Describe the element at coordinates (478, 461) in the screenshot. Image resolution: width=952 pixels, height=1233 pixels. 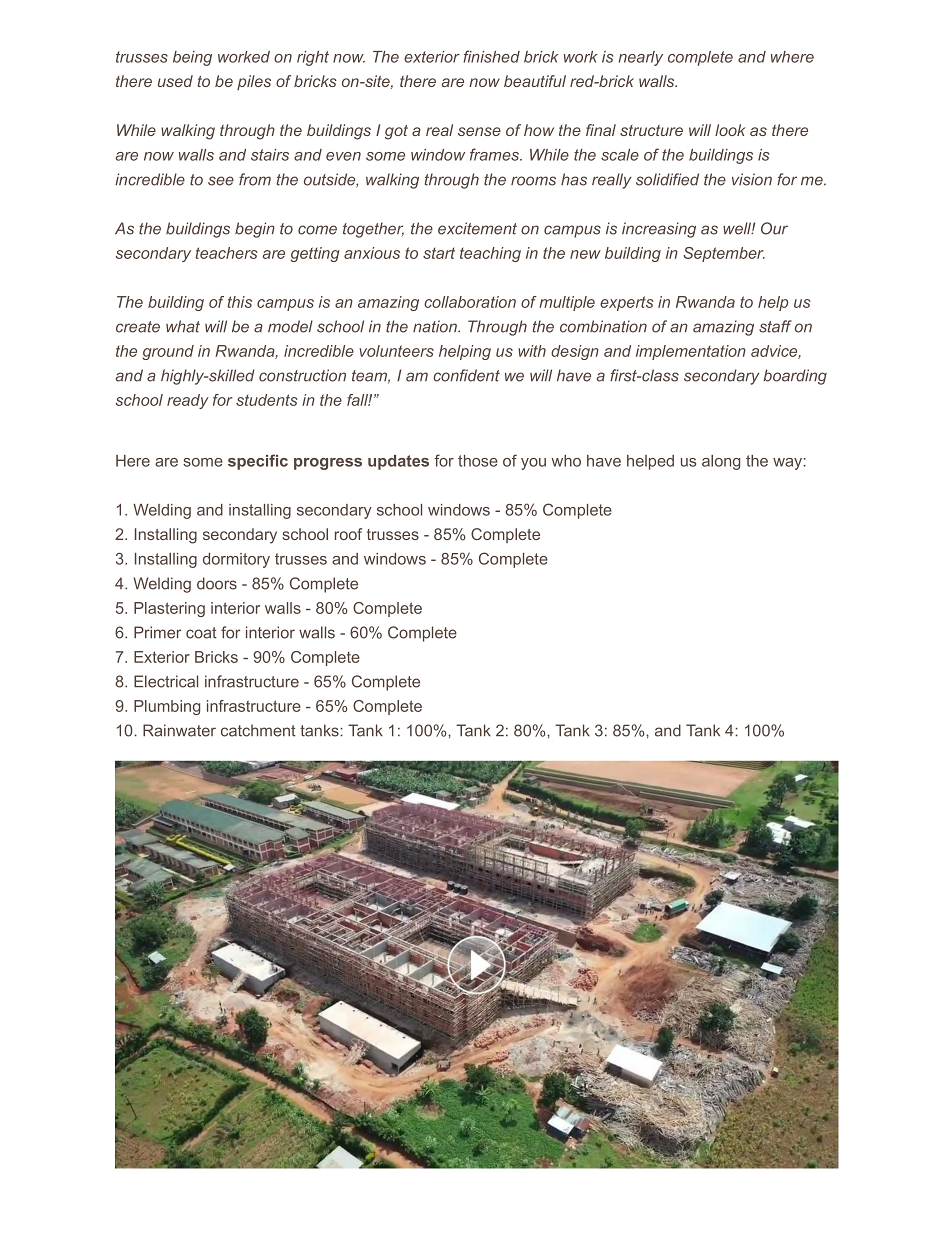
I see `those` at that location.
